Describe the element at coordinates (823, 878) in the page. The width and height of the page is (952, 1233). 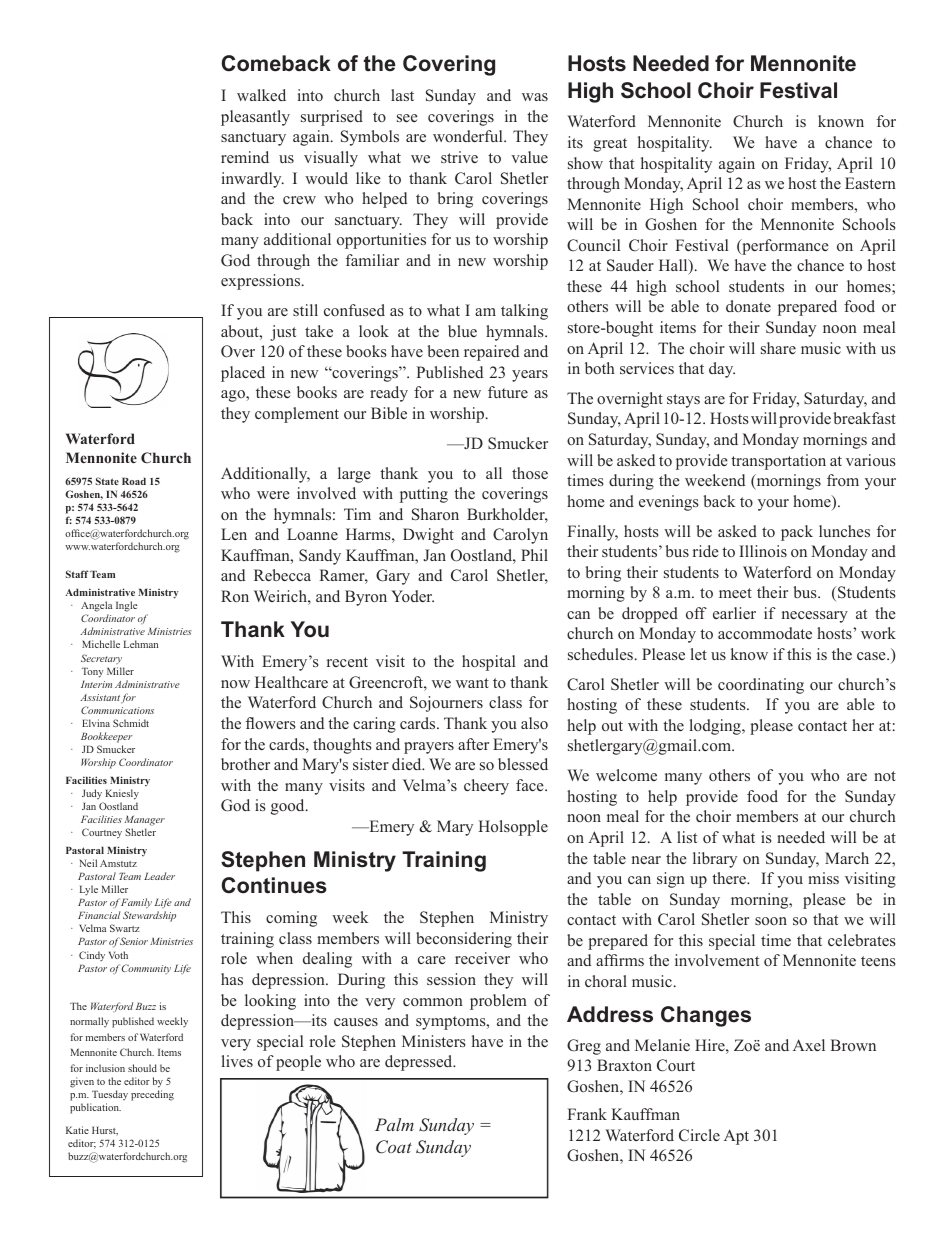
I see `miss` at that location.
